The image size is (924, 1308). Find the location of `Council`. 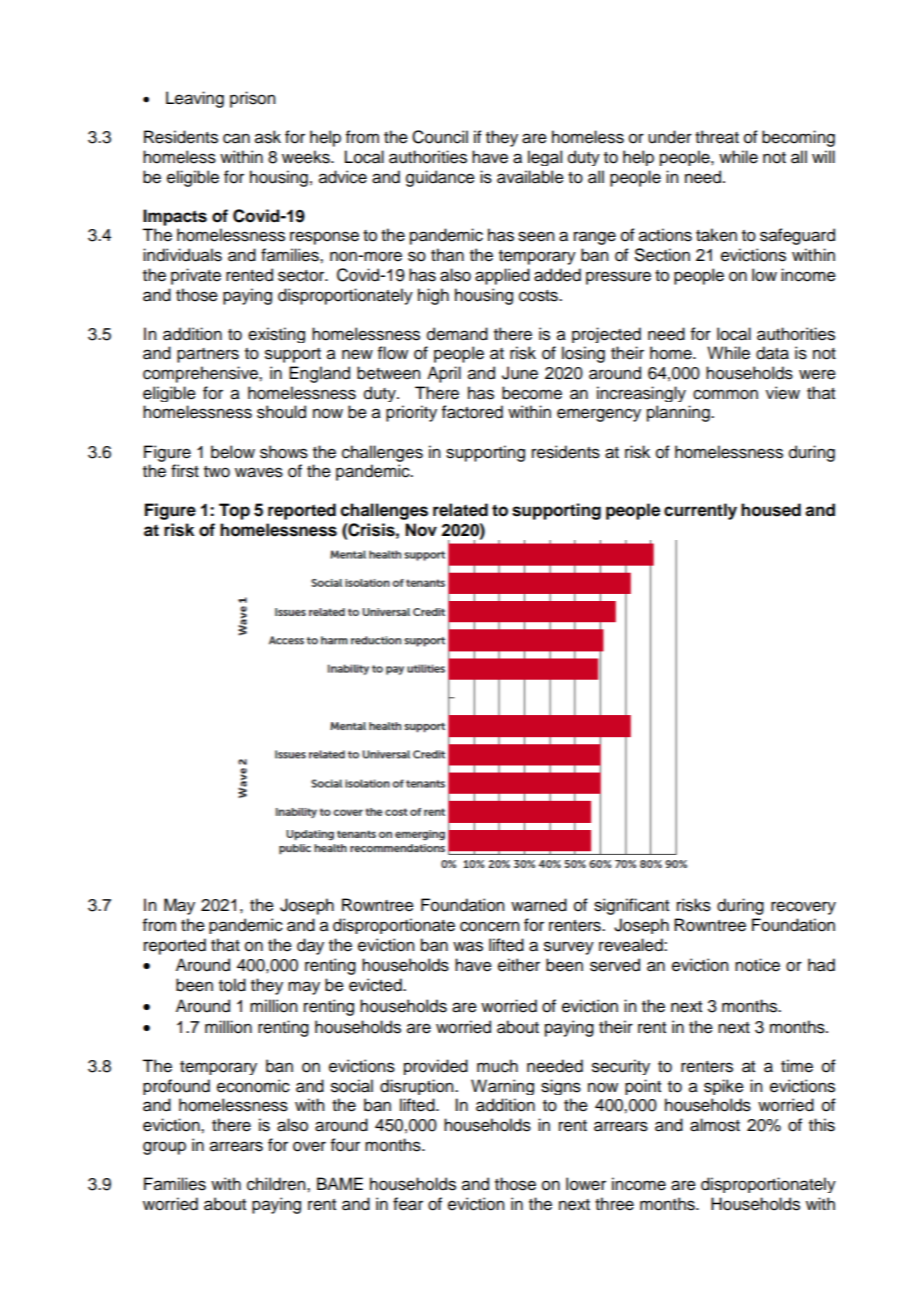

Council is located at coordinates (440, 137).
